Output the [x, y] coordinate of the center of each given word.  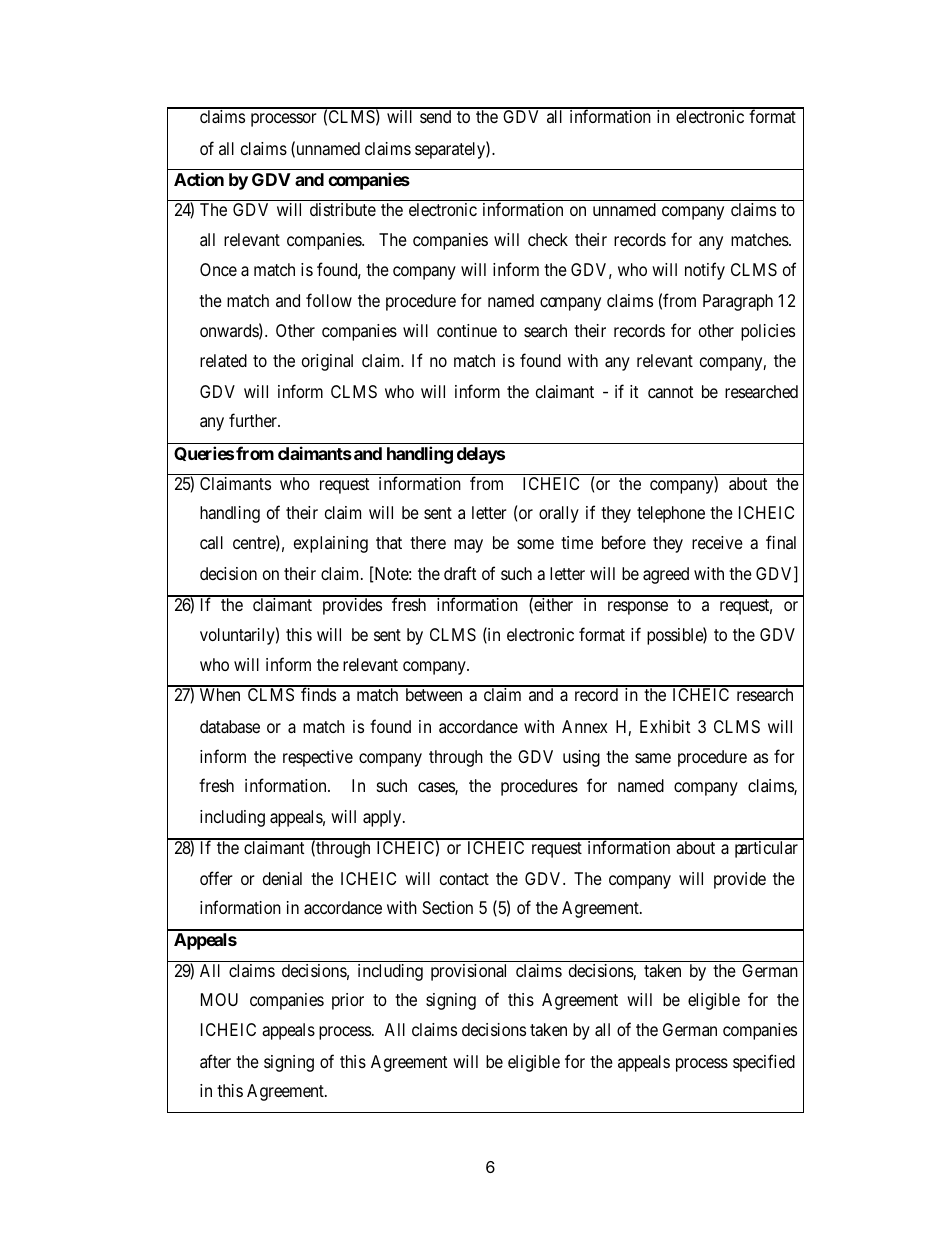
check [548, 239]
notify [705, 271]
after [215, 1061]
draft [460, 573]
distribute [343, 209]
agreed [666, 575]
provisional [468, 972]
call [211, 542]
